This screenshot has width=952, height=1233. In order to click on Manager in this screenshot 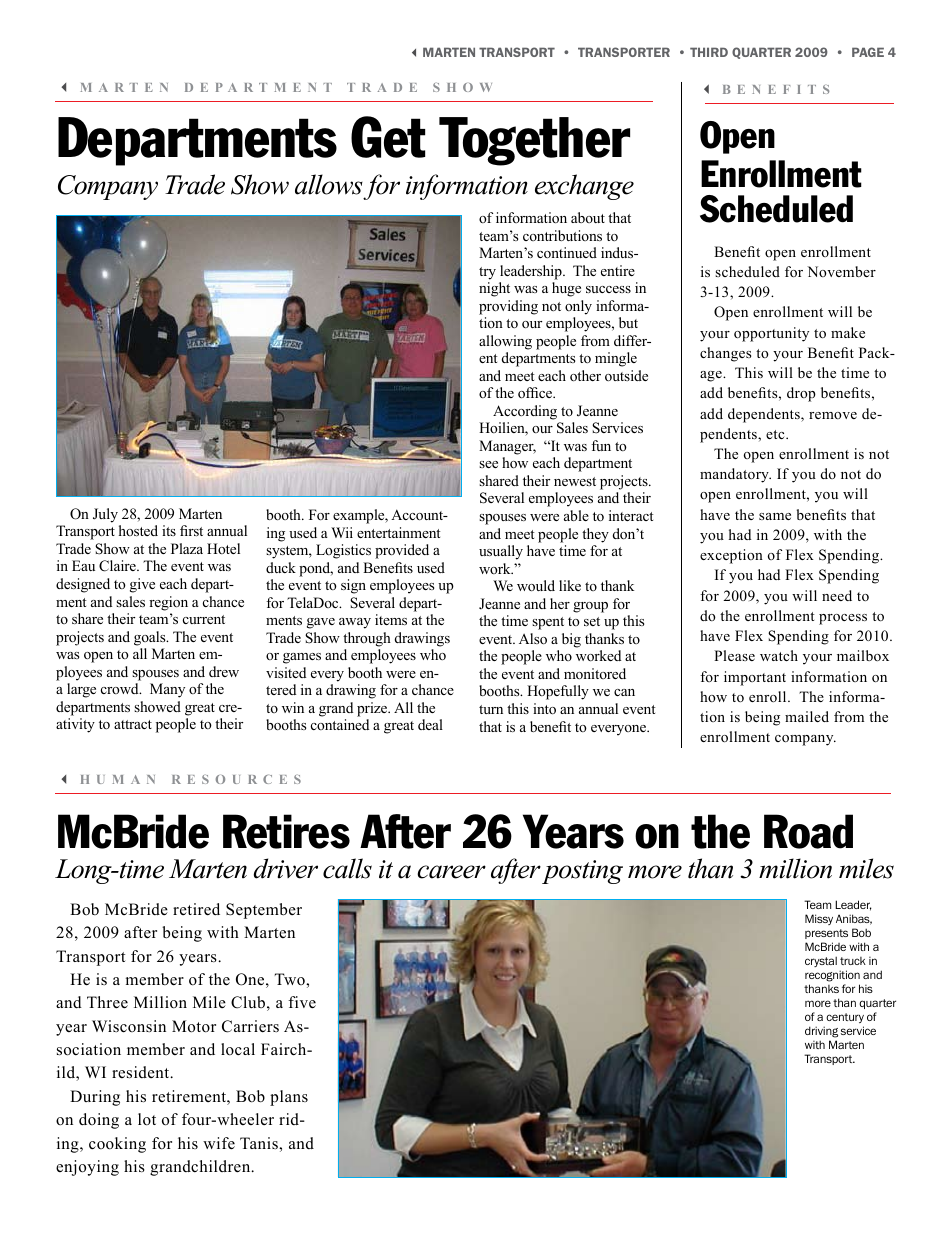, I will do `click(507, 447)`.
